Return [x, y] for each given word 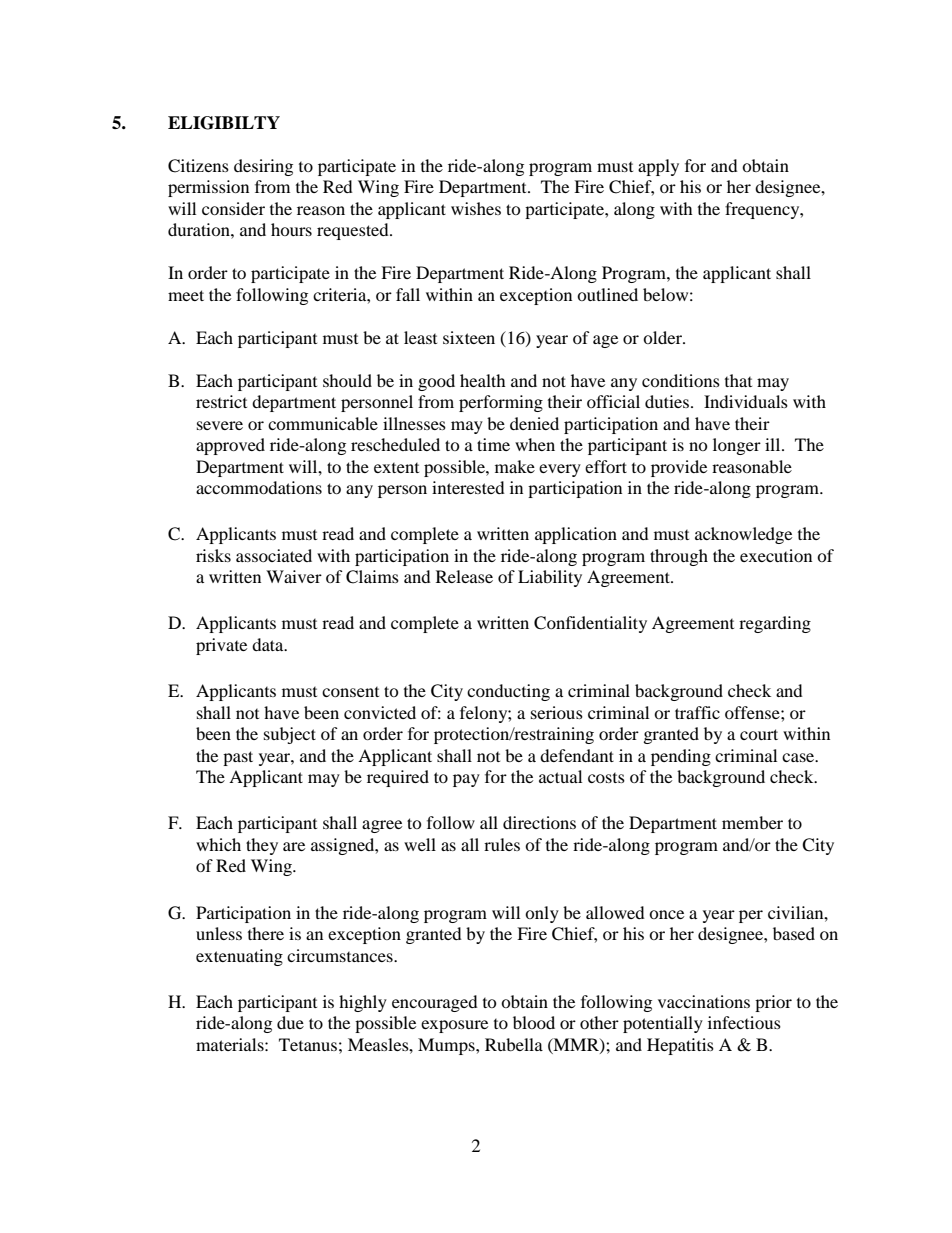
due [290, 1022]
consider [233, 208]
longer [737, 446]
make [515, 466]
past [238, 758]
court [759, 734]
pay [466, 780]
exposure [454, 1026]
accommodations [259, 487]
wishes [476, 208]
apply [658, 167]
